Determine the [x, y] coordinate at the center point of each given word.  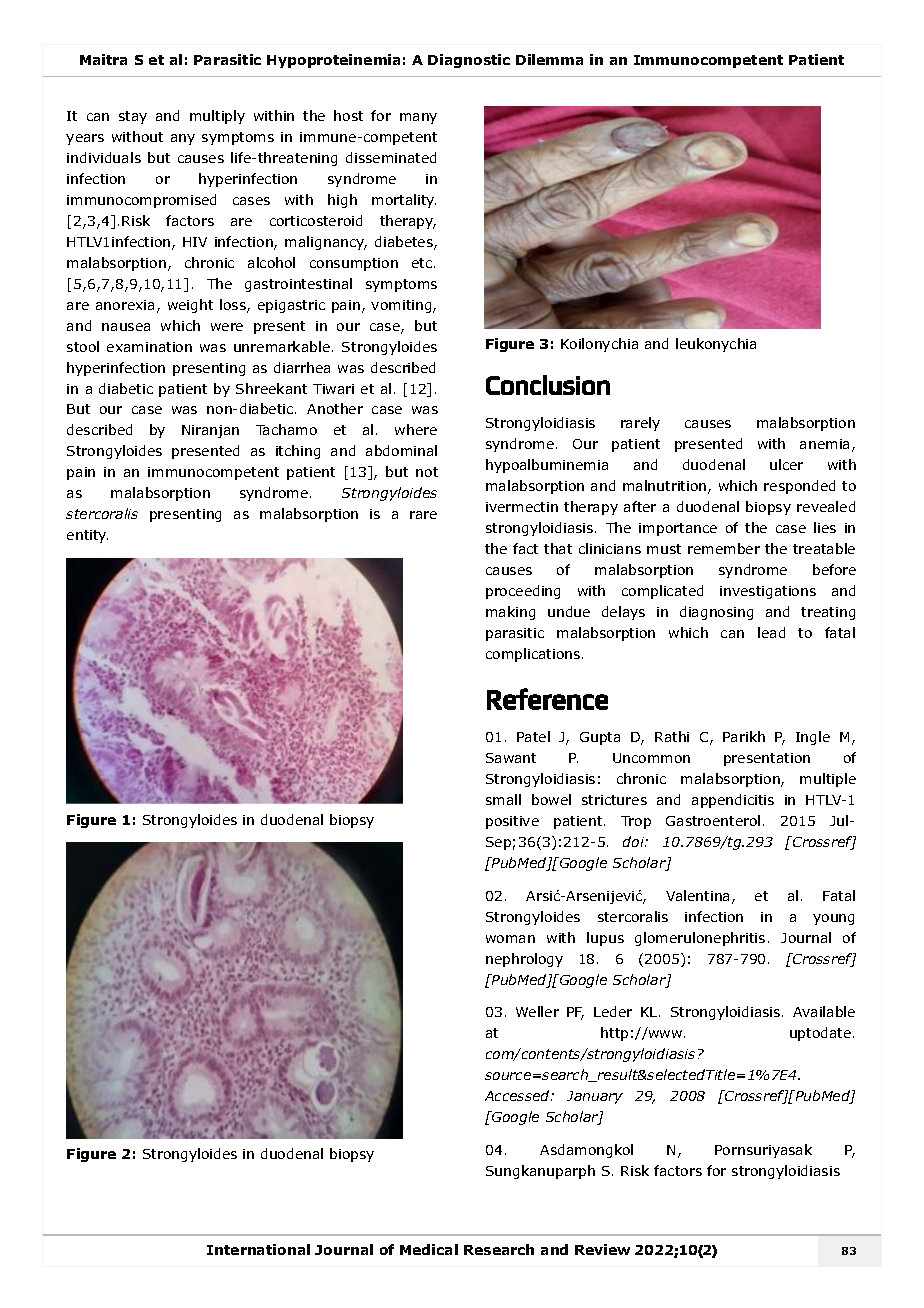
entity [87, 536]
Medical [429, 1249]
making [510, 613]
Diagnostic [469, 61]
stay [133, 117]
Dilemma [549, 59]
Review [602, 1249]
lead [771, 632]
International [258, 1249]
